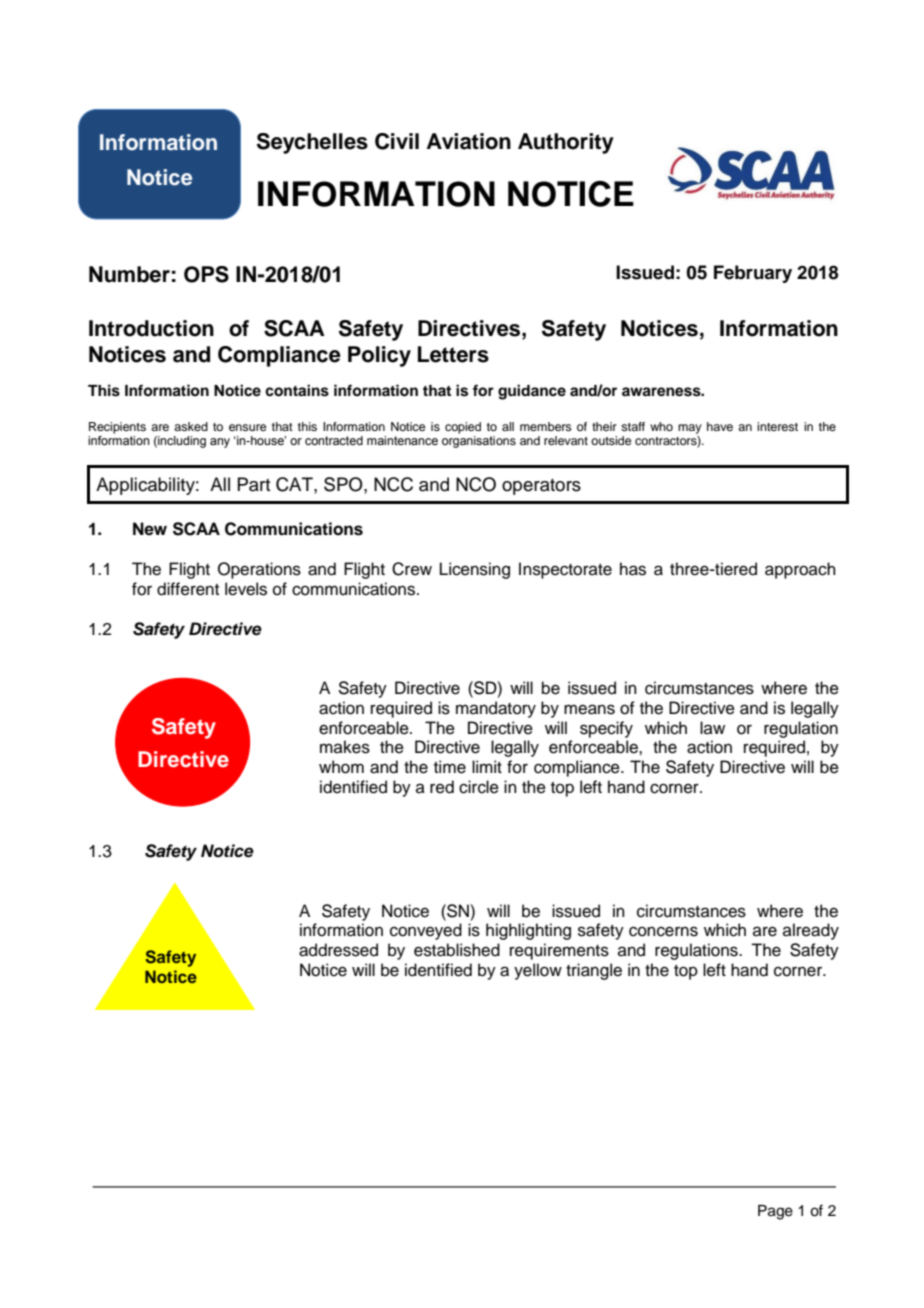 The image size is (924, 1308). What do you see at coordinates (338, 950) in the page?
I see `addressed` at bounding box center [338, 950].
